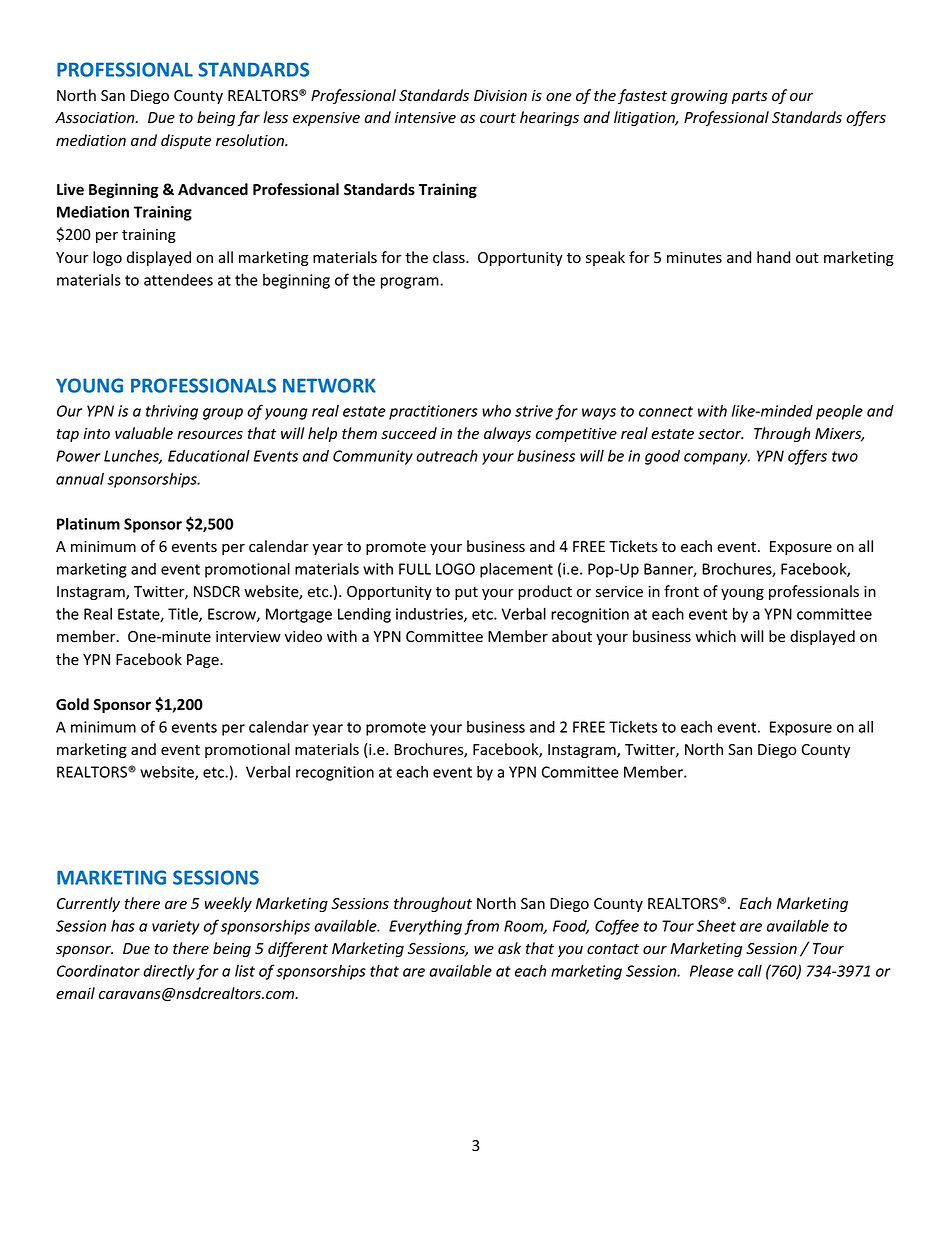  Describe the element at coordinates (715, 636) in the document. I see `which` at that location.
